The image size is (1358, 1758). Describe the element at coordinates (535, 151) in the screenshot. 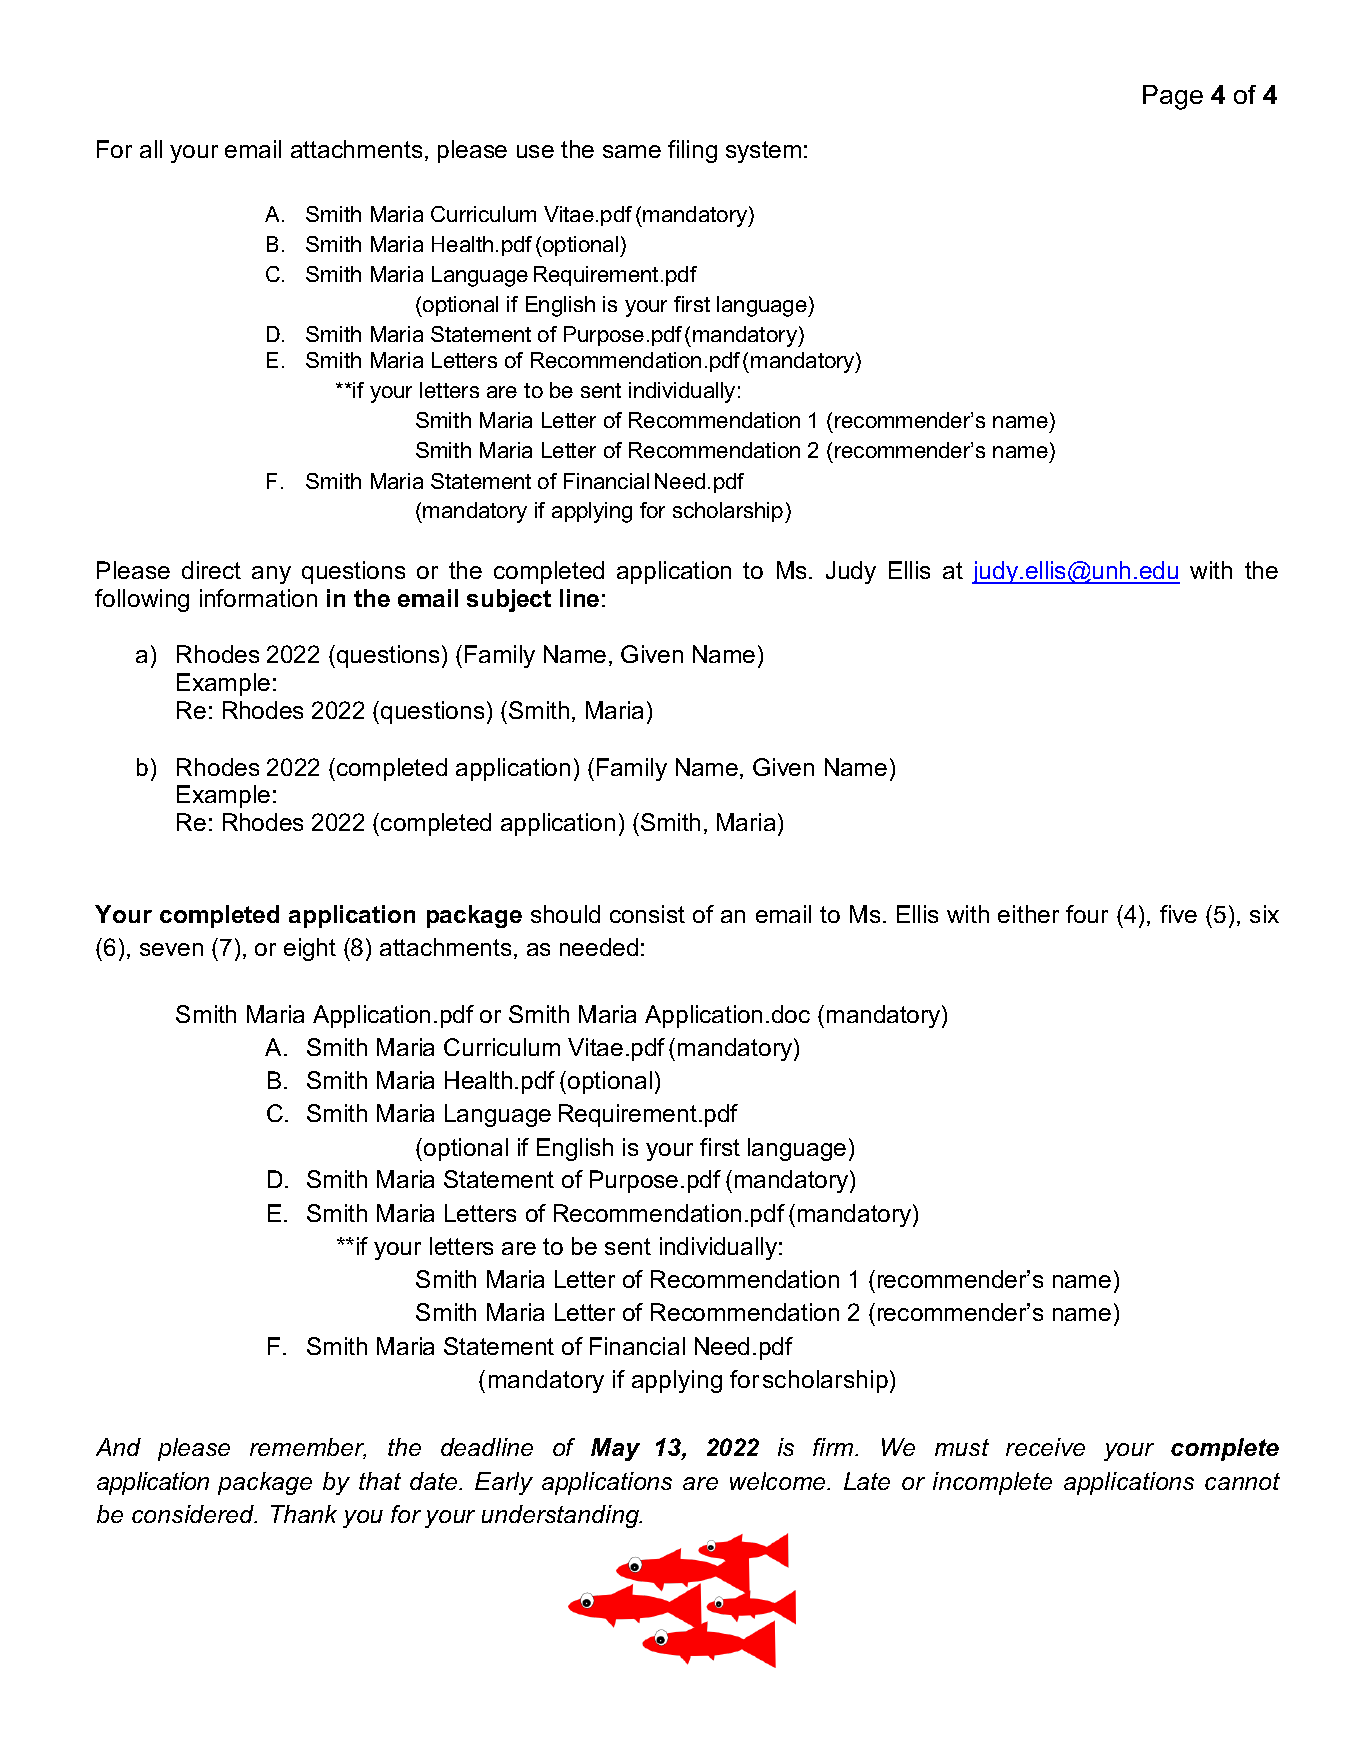

I see `use` at that location.
